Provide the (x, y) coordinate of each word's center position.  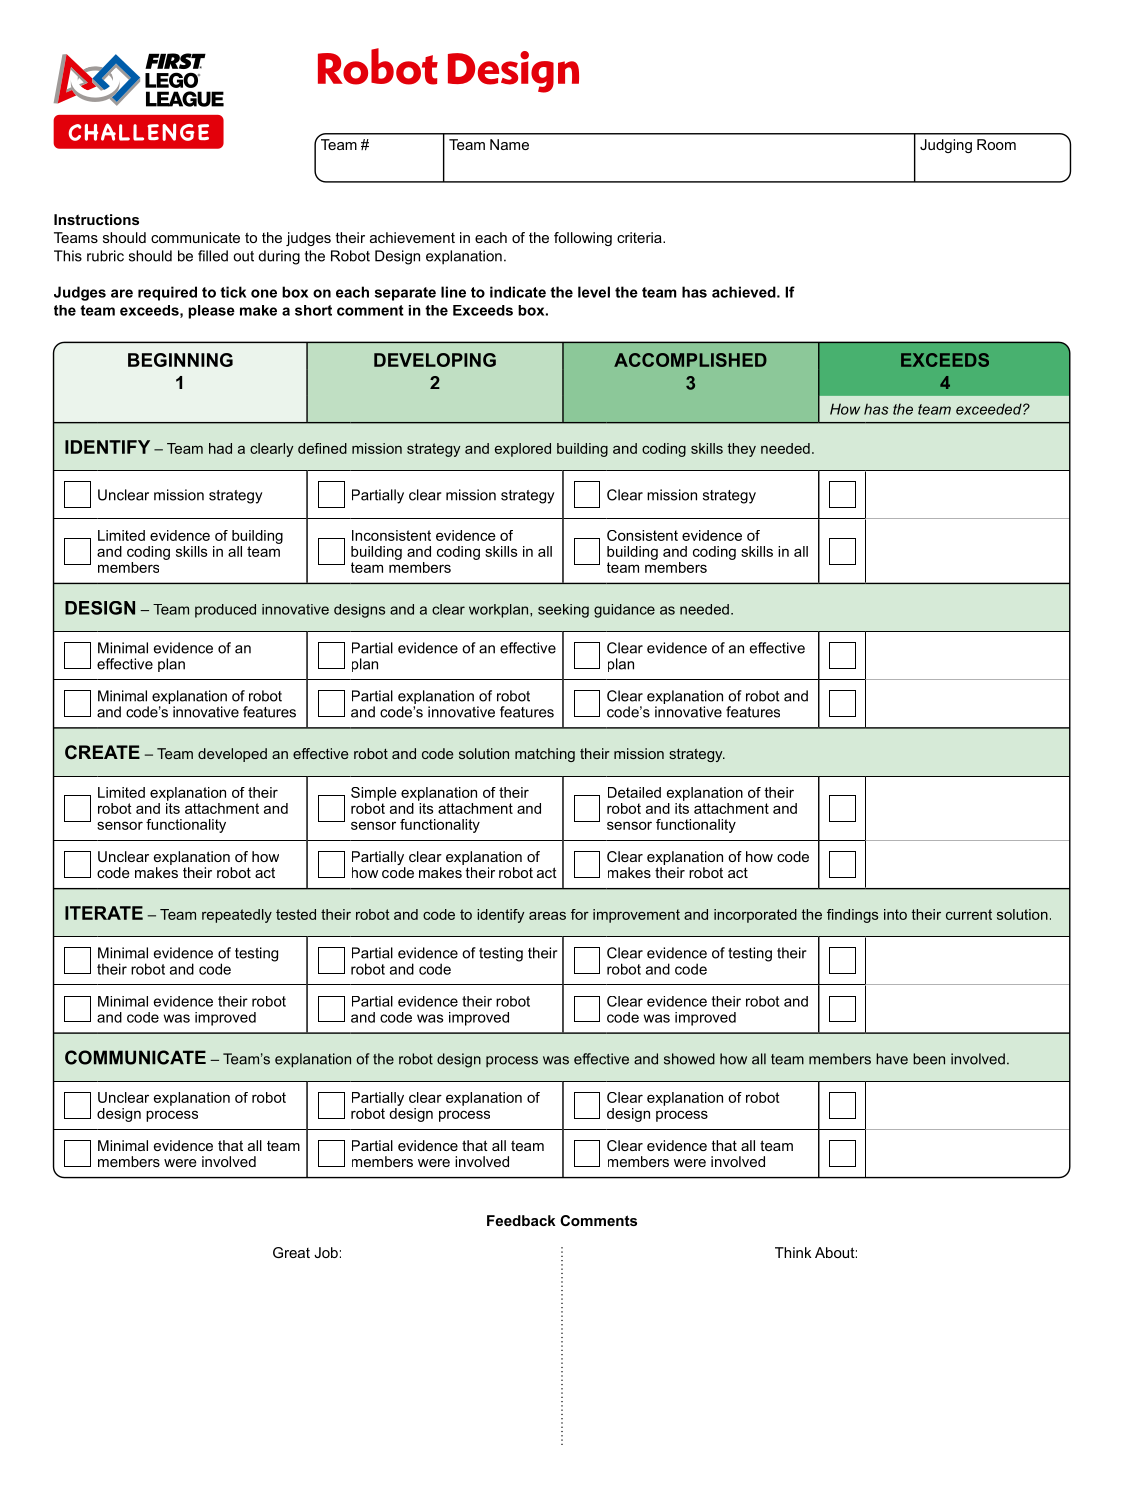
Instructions (96, 219)
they (741, 450)
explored (523, 450)
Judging (946, 146)
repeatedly (237, 916)
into (895, 914)
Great (291, 1252)
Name (509, 144)
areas (547, 915)
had (220, 448)
